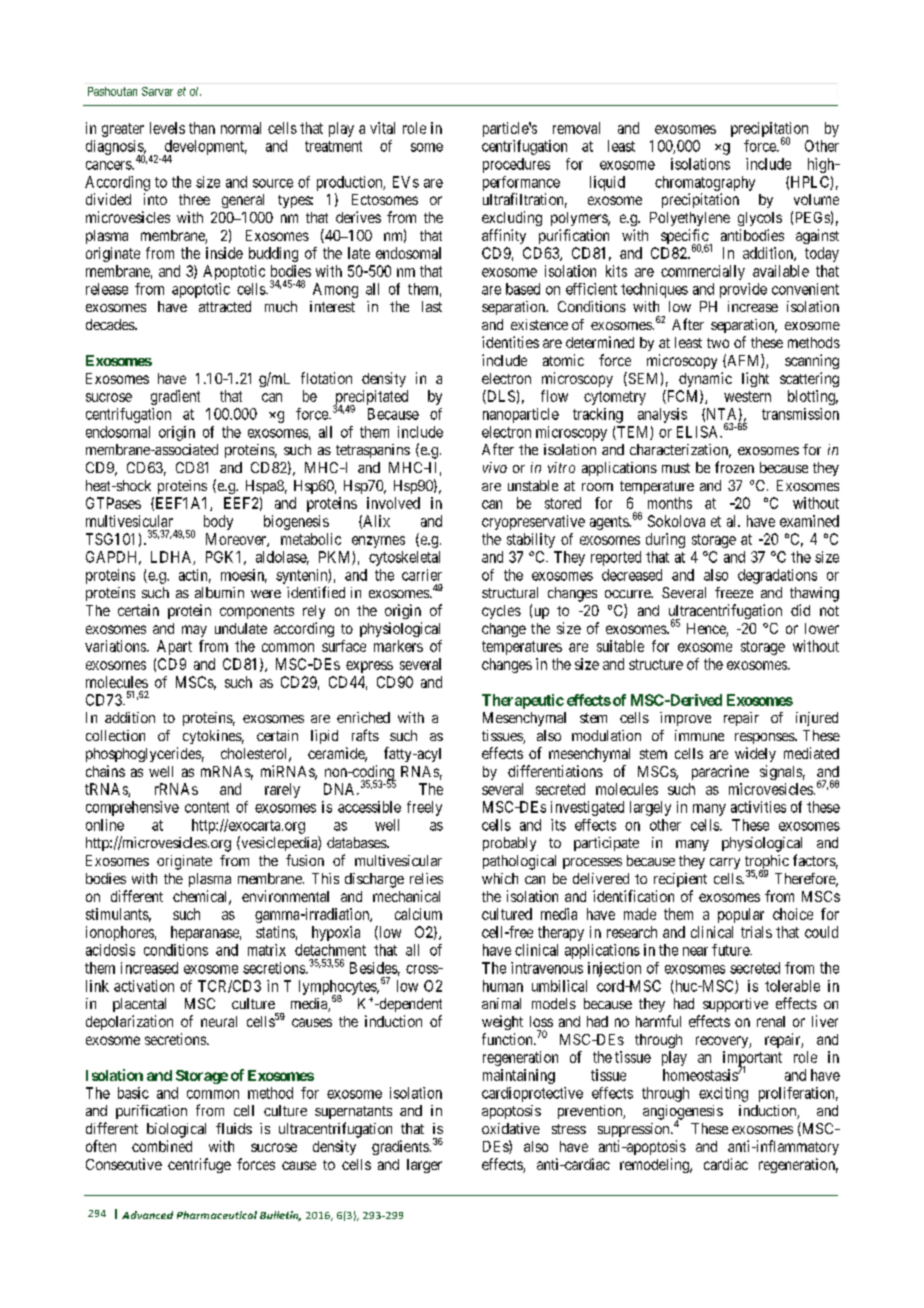 The height and width of the screenshot is (1308, 924). What do you see at coordinates (516, 165) in the screenshot?
I see `procedures` at bounding box center [516, 165].
